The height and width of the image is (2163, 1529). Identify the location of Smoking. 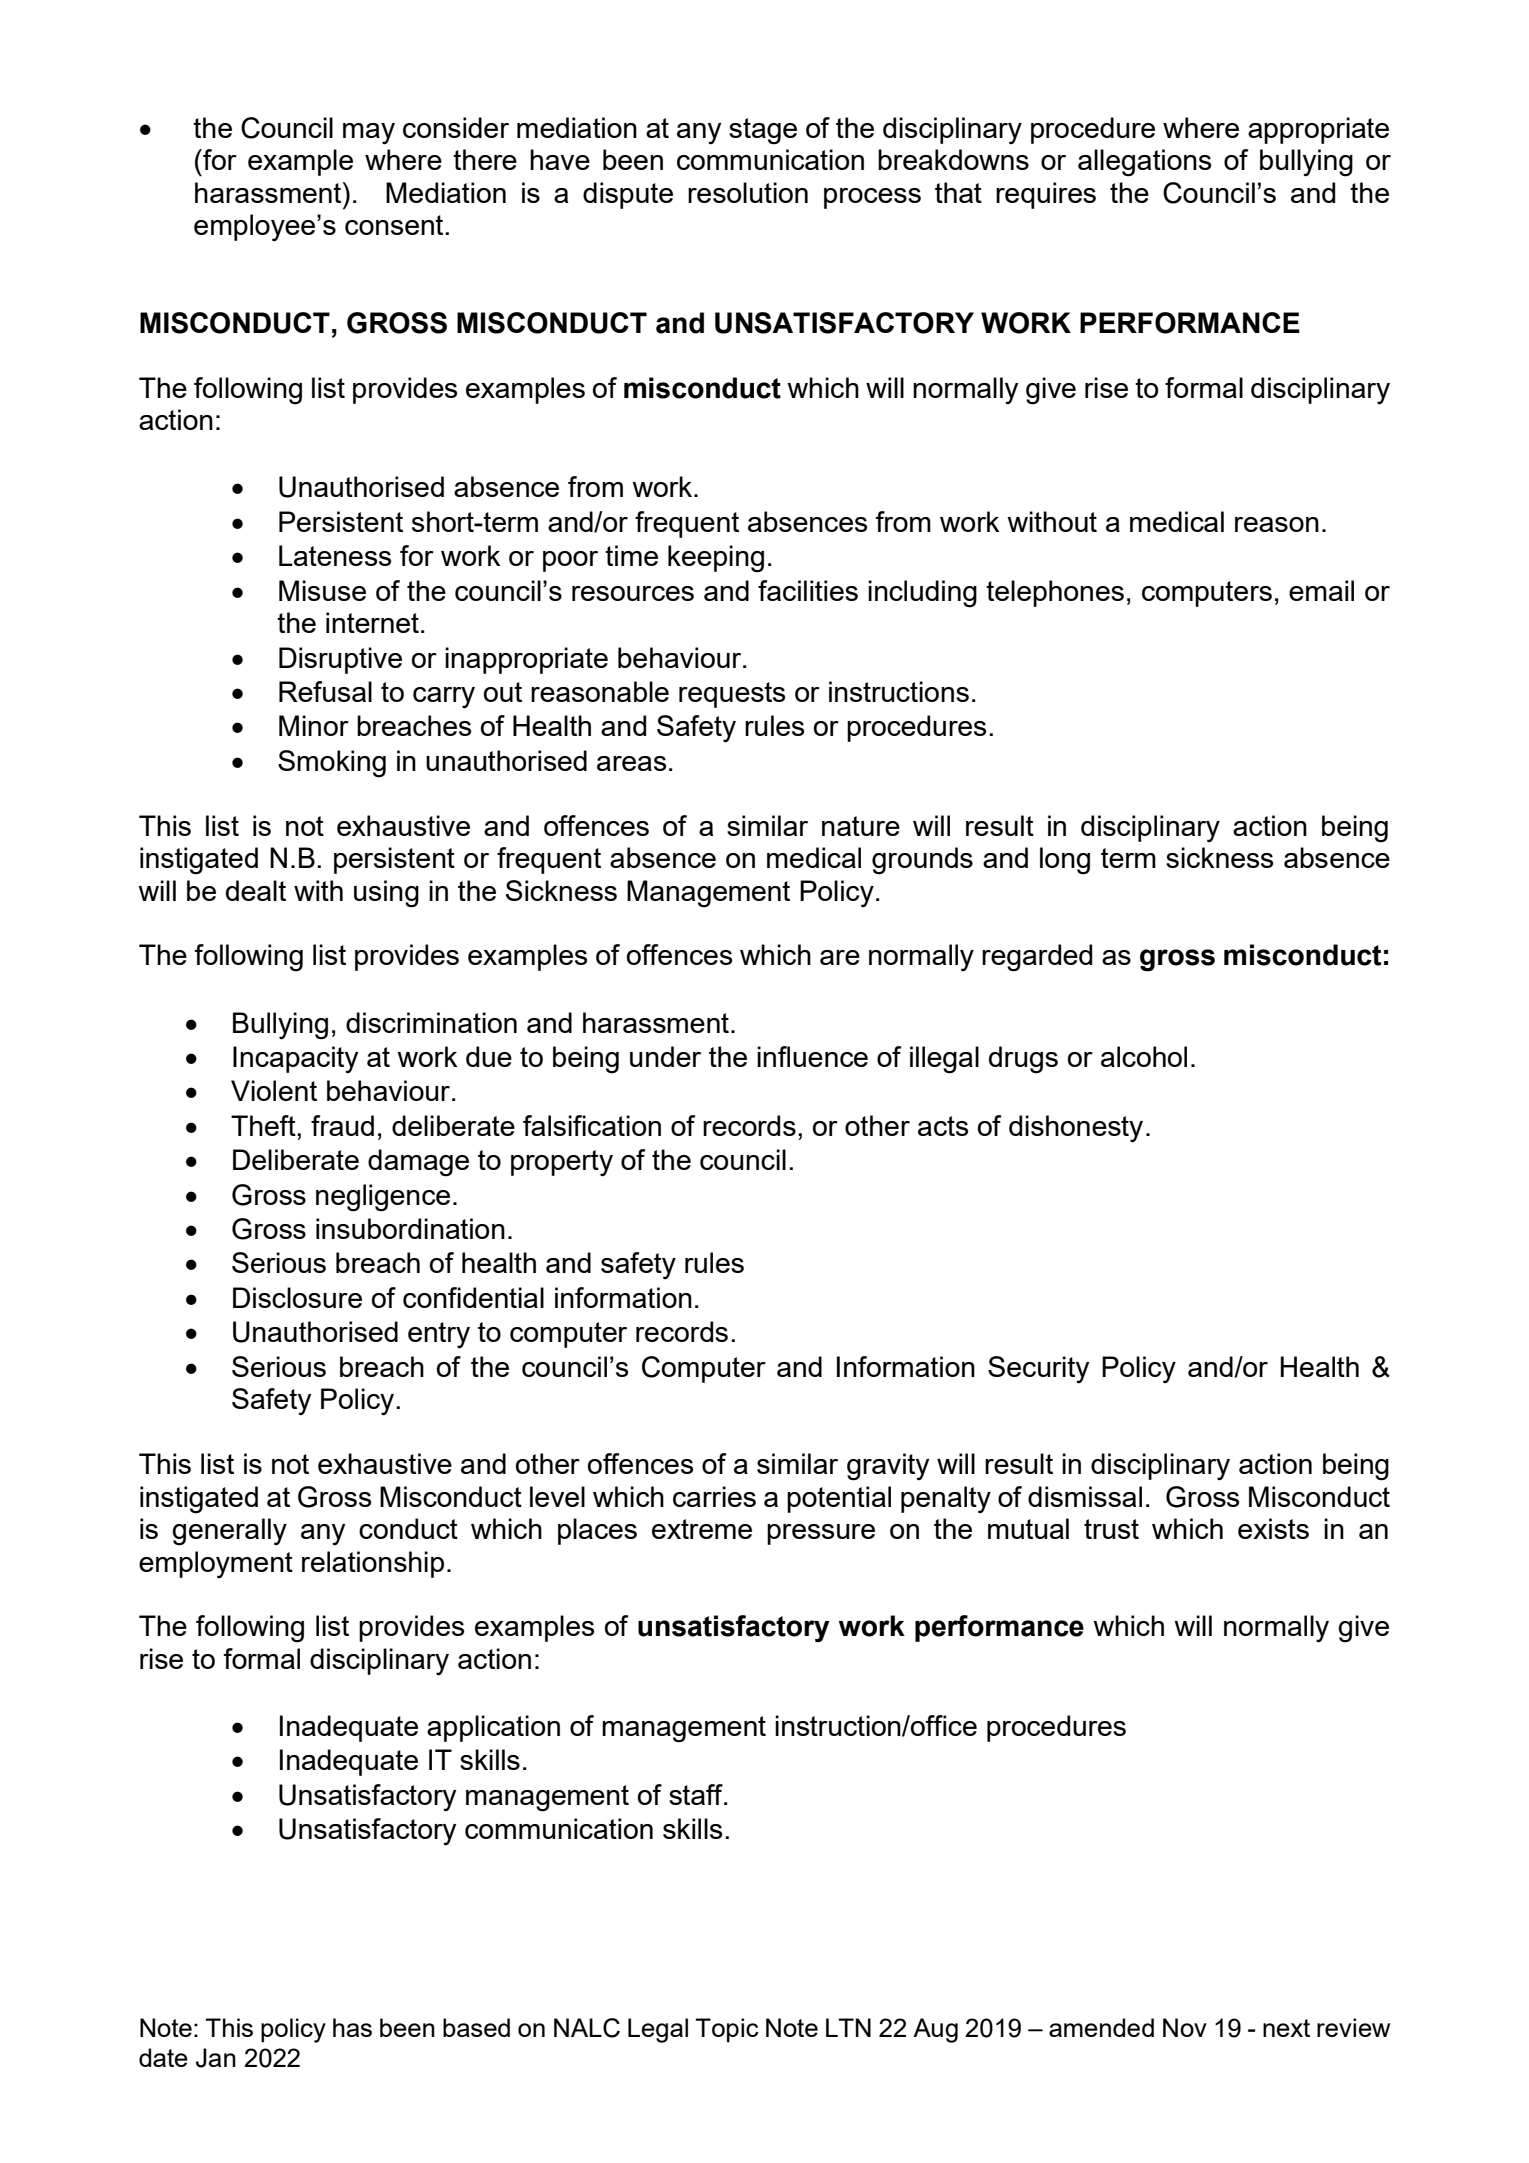
(332, 764).
